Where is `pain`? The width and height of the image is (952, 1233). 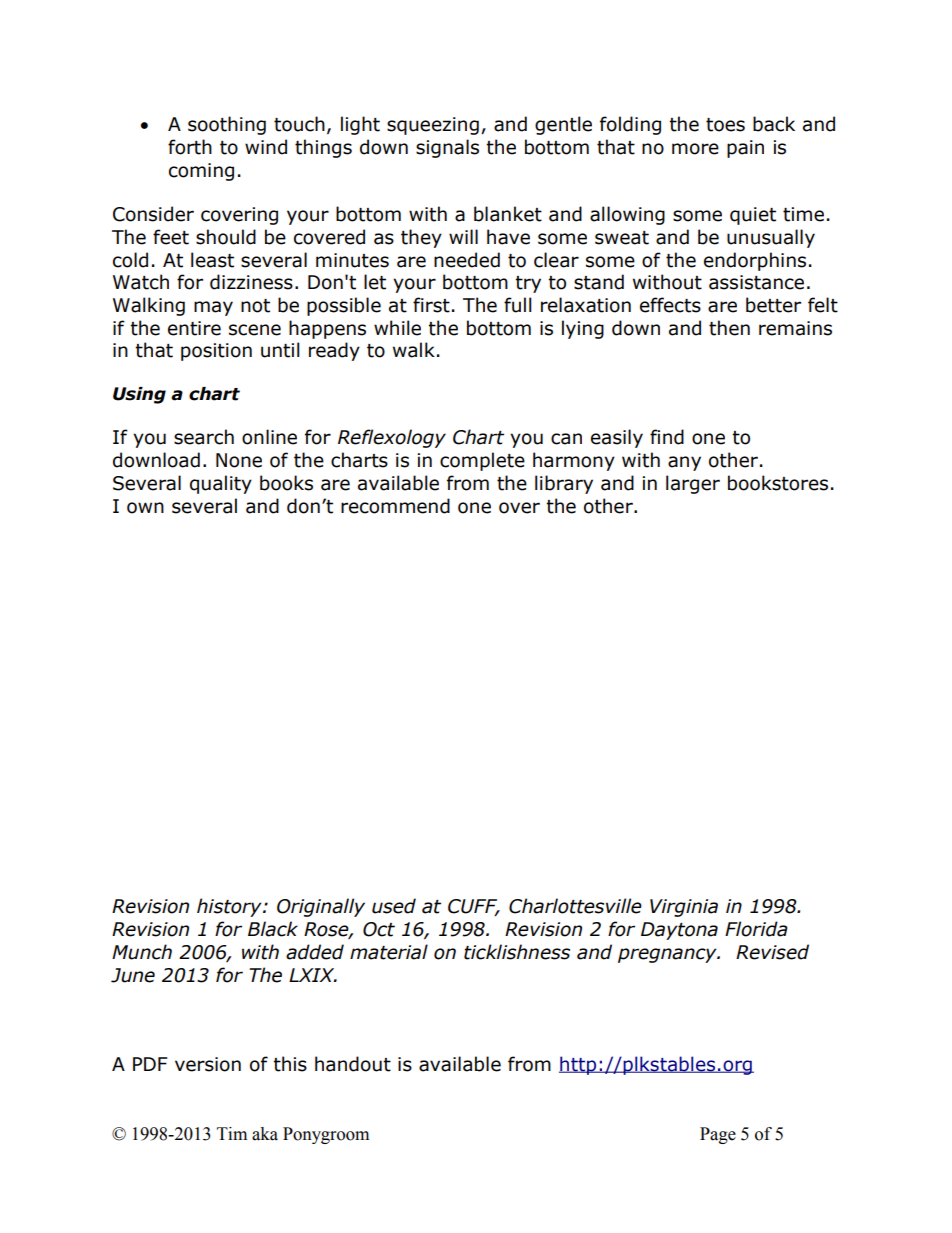
pain is located at coordinates (745, 149).
